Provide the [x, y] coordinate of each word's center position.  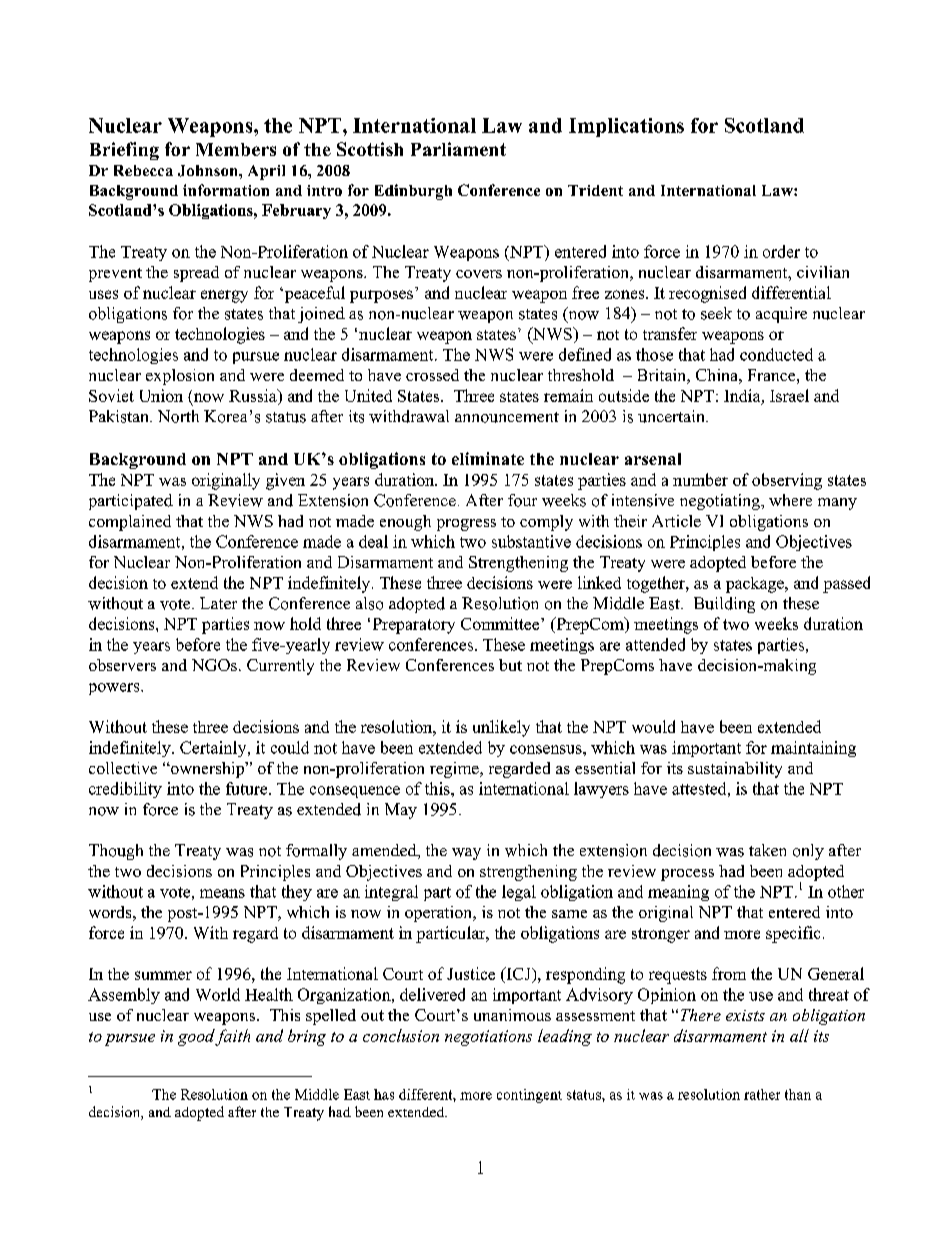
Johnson [209, 171]
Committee [501, 623]
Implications [626, 127]
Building [724, 605]
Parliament [458, 149]
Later [218, 603]
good [197, 1037]
